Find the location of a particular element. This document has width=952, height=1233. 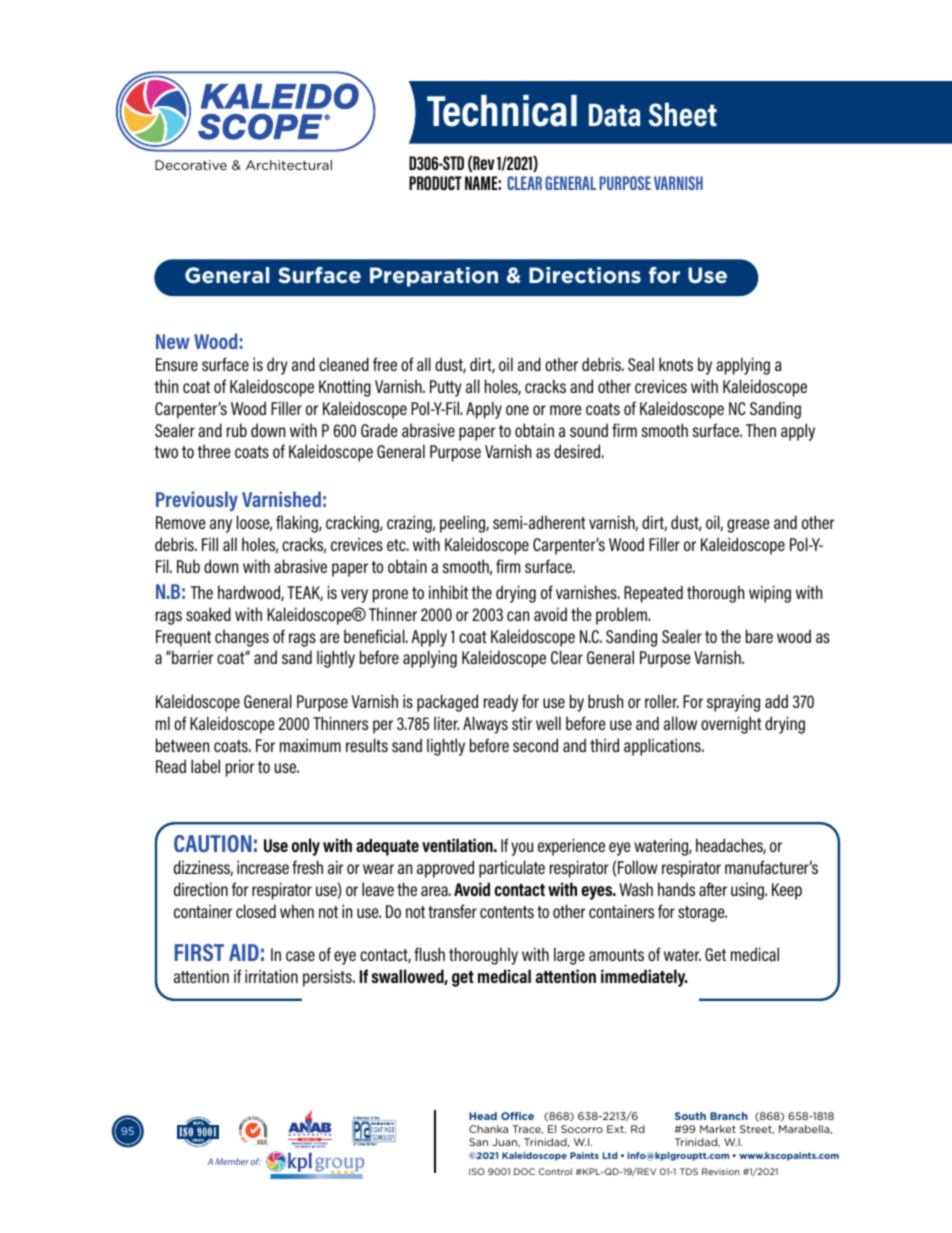

applications is located at coordinates (663, 747).
